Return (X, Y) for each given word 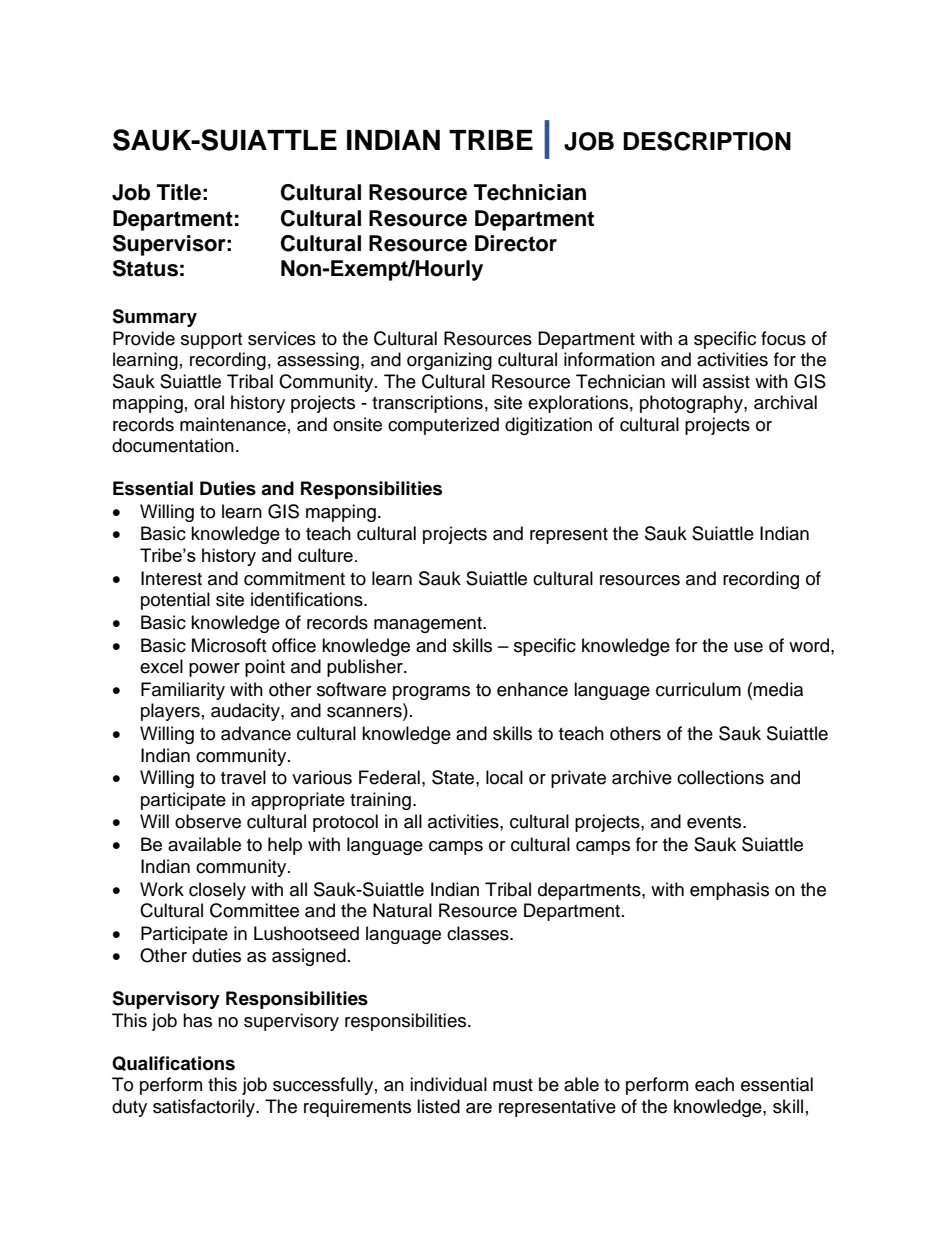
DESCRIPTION (707, 141)
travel (243, 777)
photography (692, 404)
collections (720, 777)
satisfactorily (205, 1108)
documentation (173, 445)
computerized (443, 426)
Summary (154, 318)
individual (448, 1084)
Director (516, 243)
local (504, 777)
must (513, 1085)
